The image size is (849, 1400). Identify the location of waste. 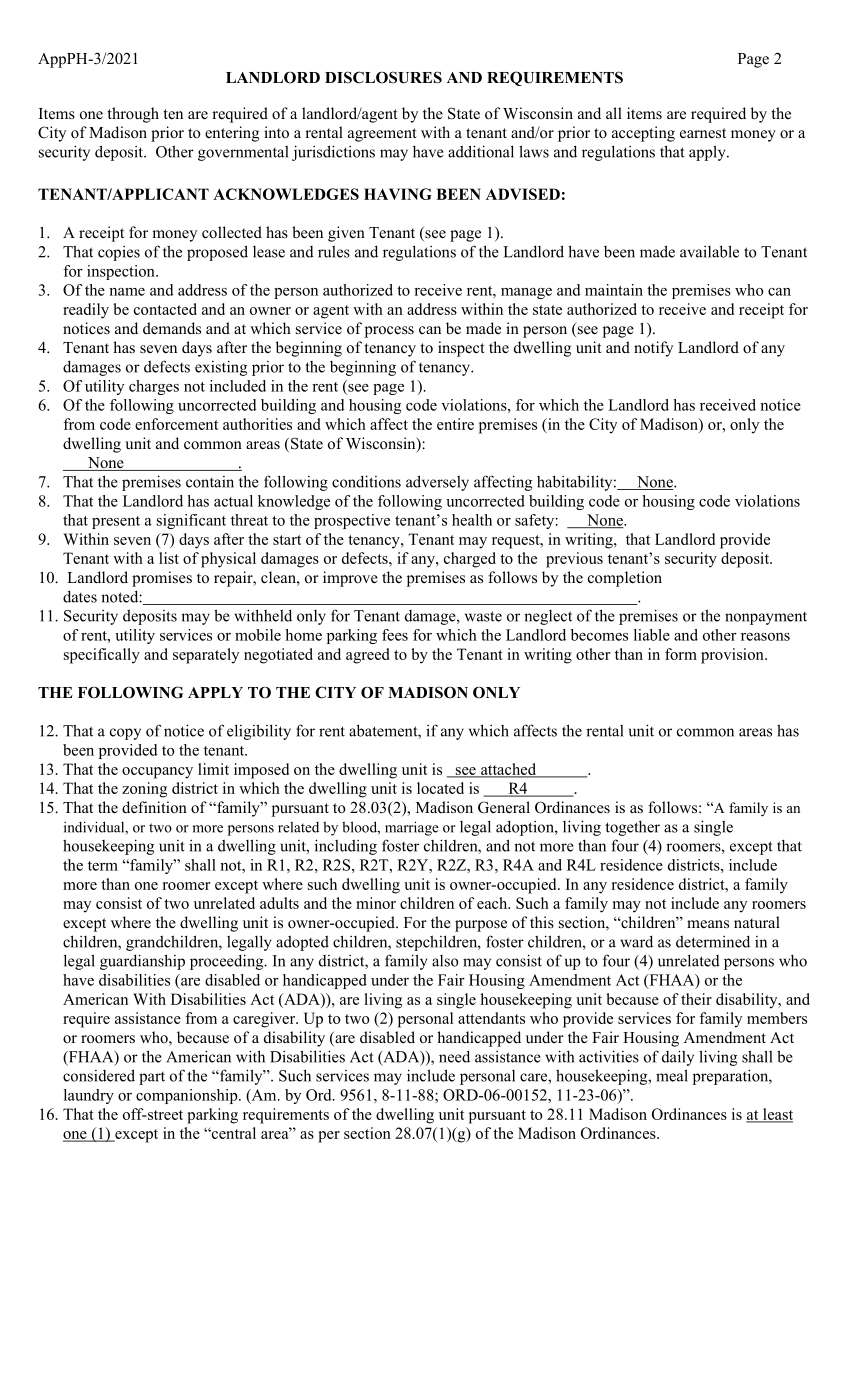
(483, 616).
